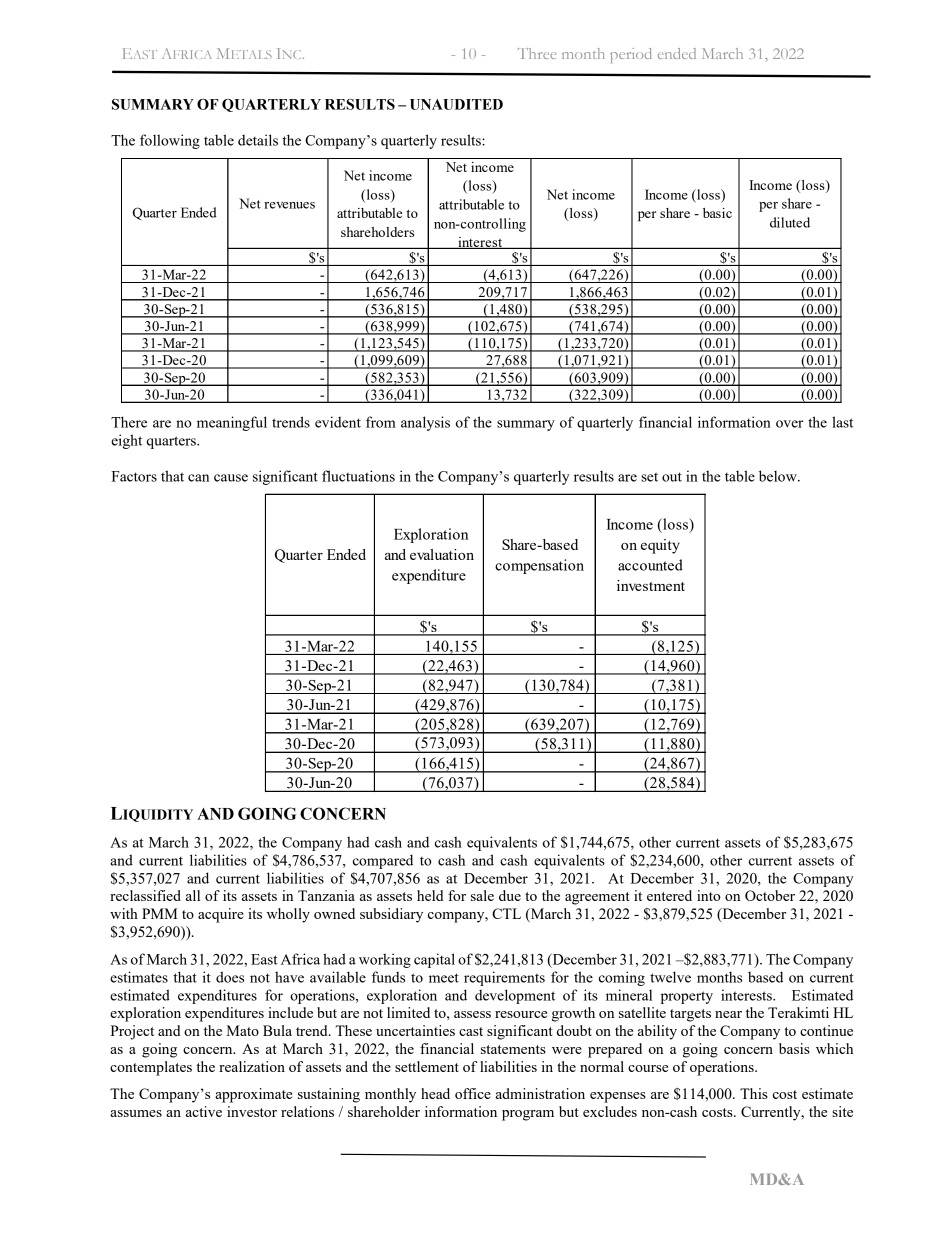 The height and width of the document is (1233, 952). Describe the element at coordinates (170, 141) in the document. I see `following` at that location.
